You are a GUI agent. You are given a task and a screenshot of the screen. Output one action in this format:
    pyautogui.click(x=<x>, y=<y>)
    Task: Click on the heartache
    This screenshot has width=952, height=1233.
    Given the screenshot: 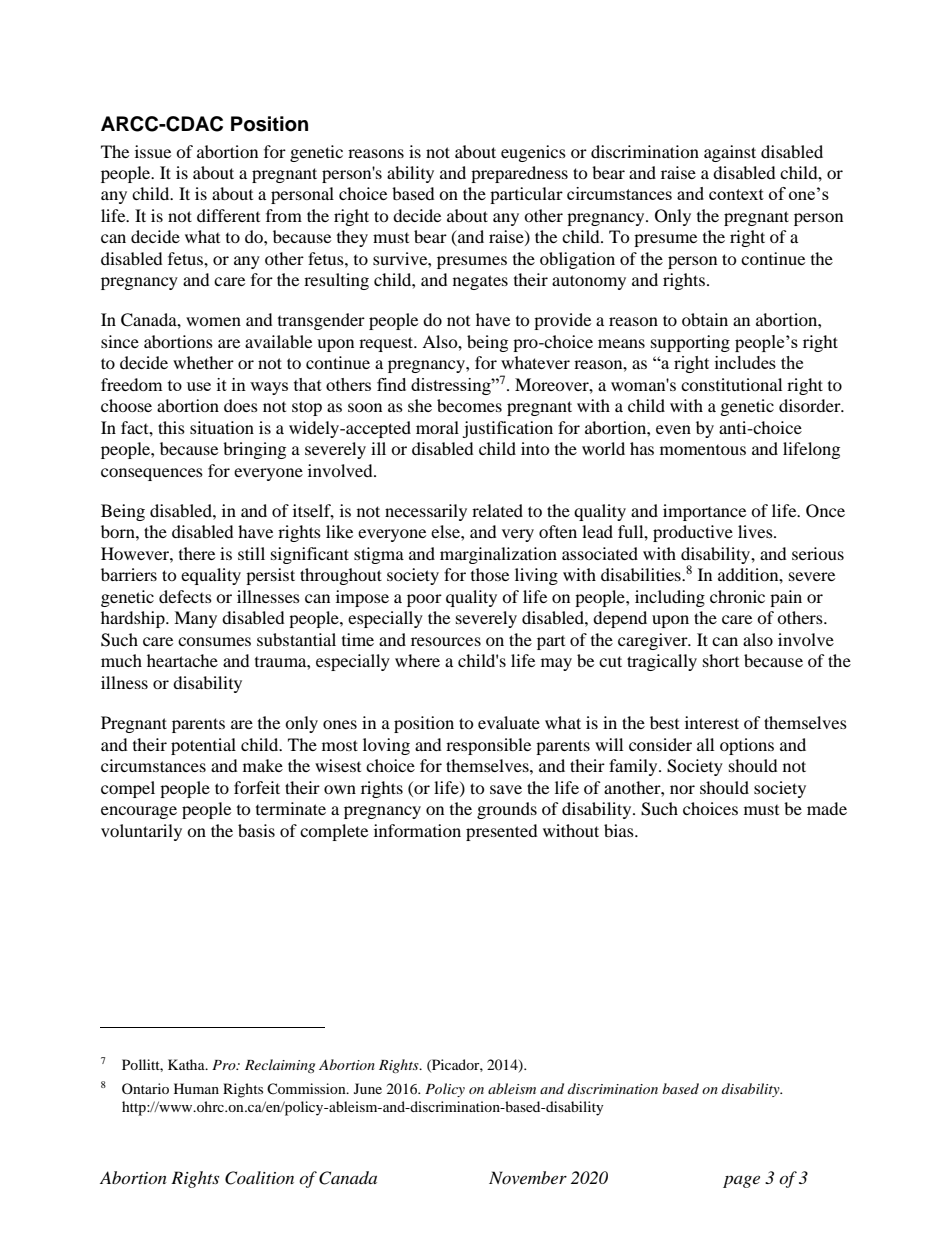 What is the action you would take?
    pyautogui.click(x=182, y=660)
